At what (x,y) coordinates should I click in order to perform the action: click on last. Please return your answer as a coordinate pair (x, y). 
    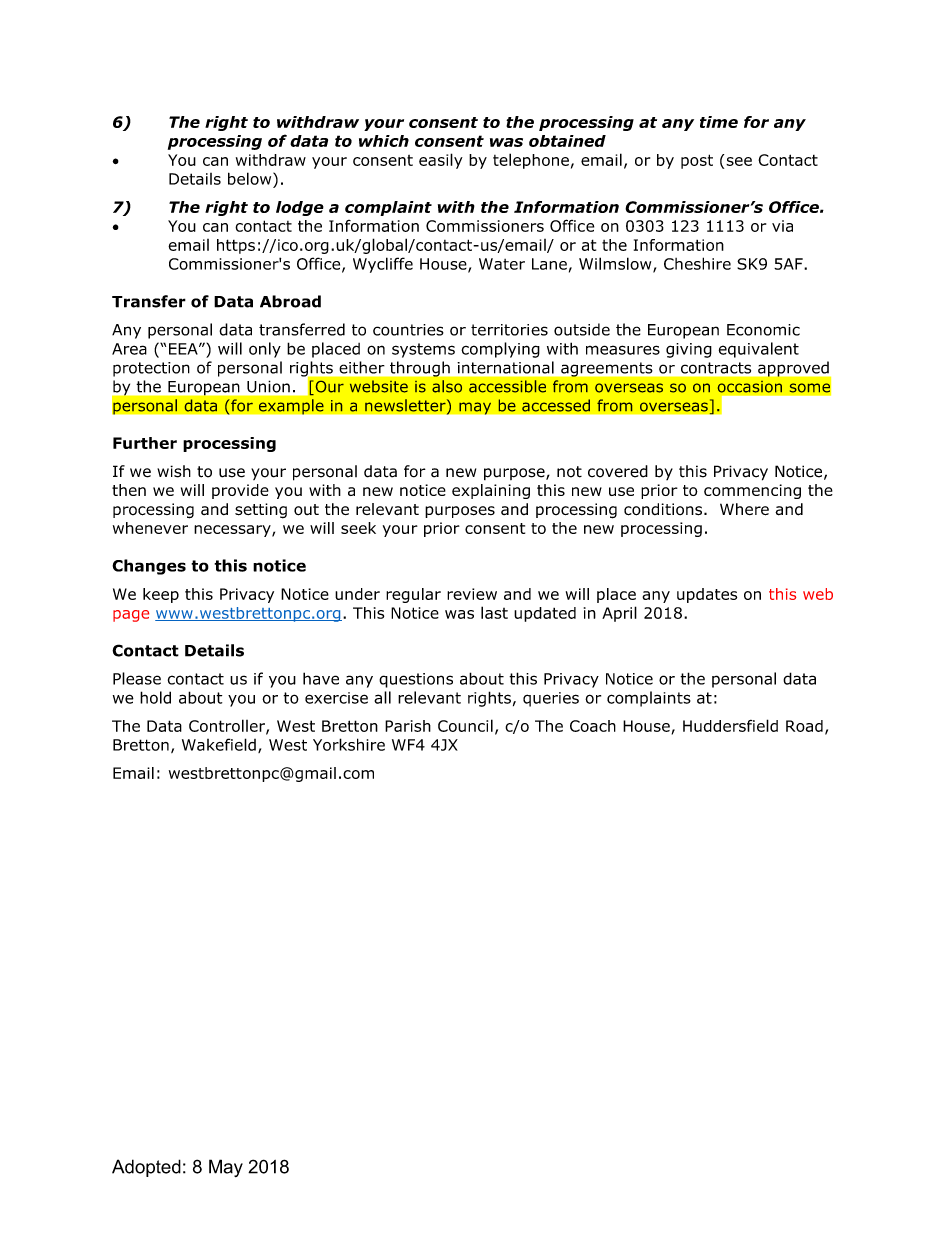
    Looking at the image, I should click on (494, 612).
